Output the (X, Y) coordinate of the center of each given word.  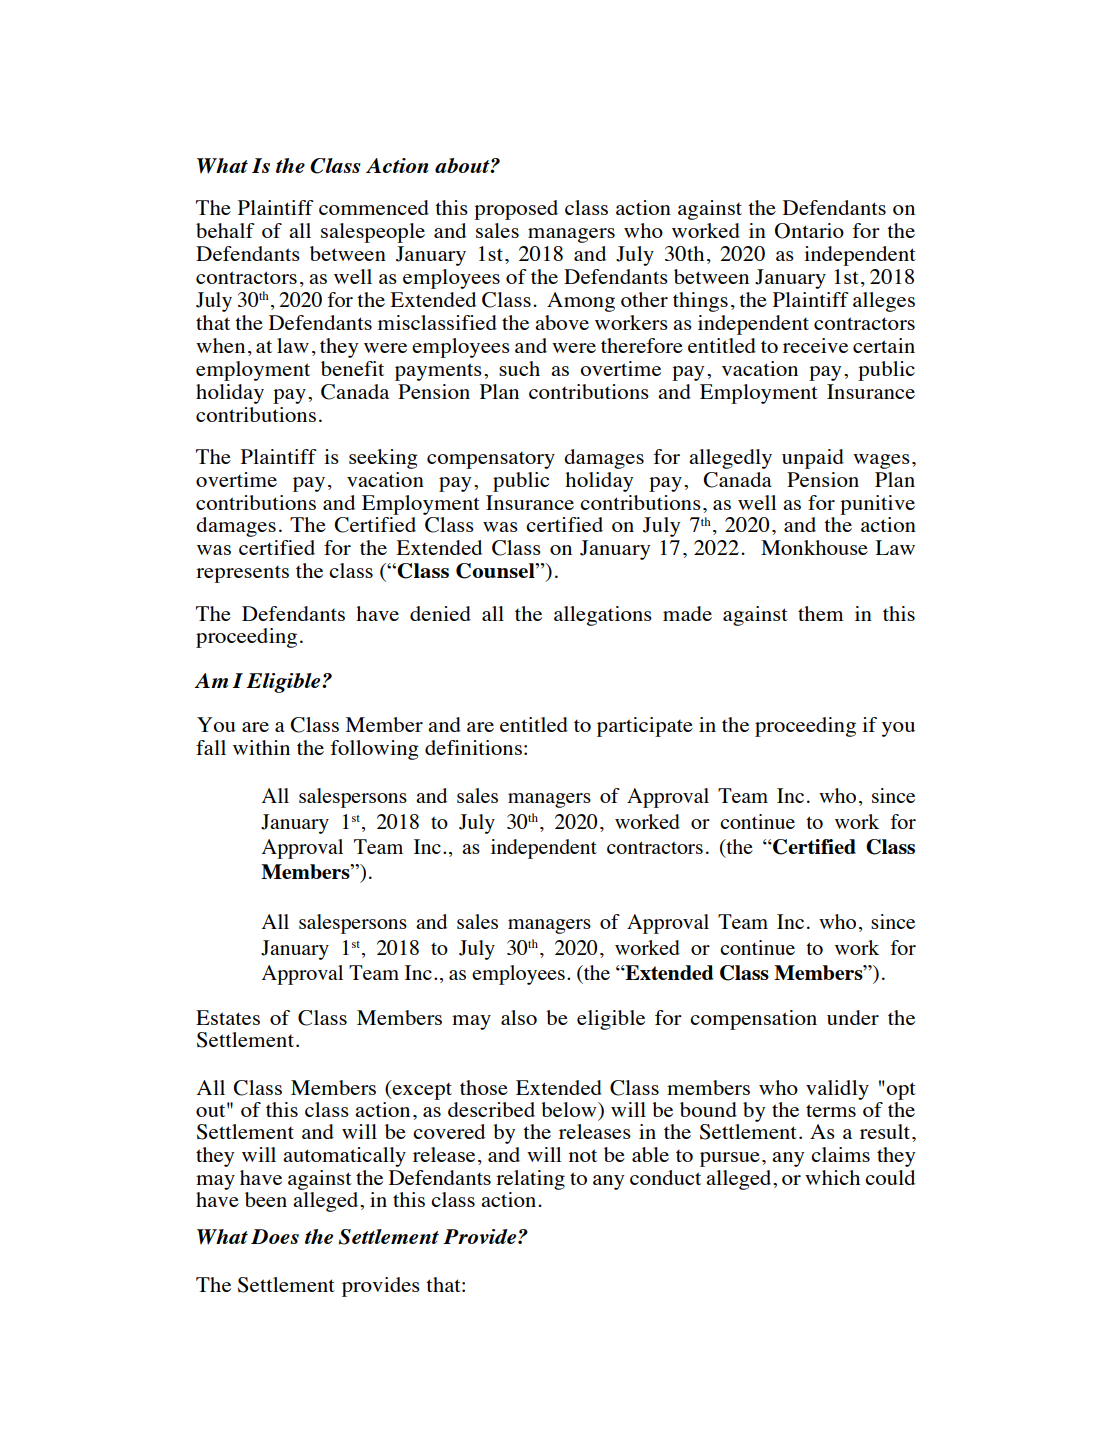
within (261, 747)
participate (645, 727)
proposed (516, 210)
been (266, 1199)
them (821, 613)
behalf (225, 230)
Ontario (809, 231)
